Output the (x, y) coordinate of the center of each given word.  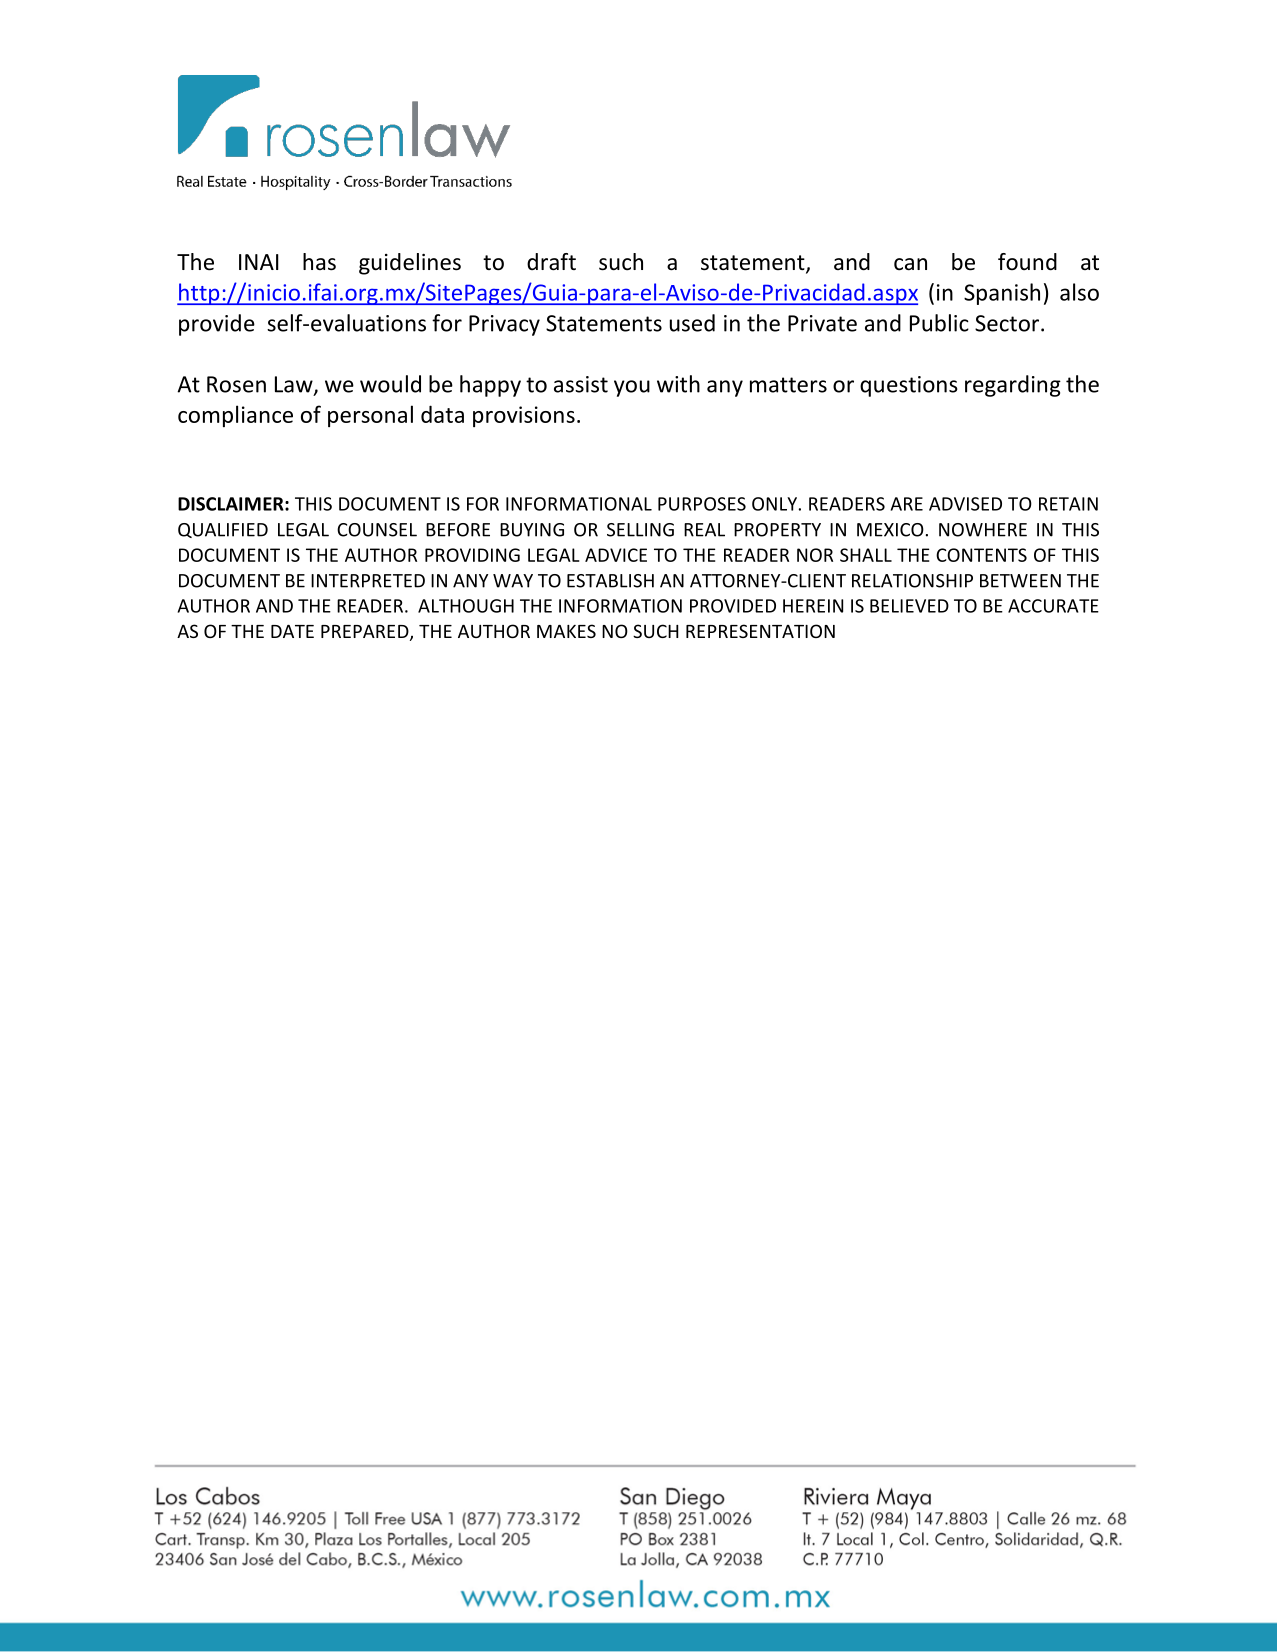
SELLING (640, 530)
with (678, 384)
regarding (1013, 386)
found (1027, 262)
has (319, 262)
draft (551, 262)
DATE (292, 631)
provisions (524, 416)
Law (295, 385)
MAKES (566, 631)
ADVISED (965, 504)
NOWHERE (983, 530)
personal (370, 416)
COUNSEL (377, 530)
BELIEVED (909, 606)
